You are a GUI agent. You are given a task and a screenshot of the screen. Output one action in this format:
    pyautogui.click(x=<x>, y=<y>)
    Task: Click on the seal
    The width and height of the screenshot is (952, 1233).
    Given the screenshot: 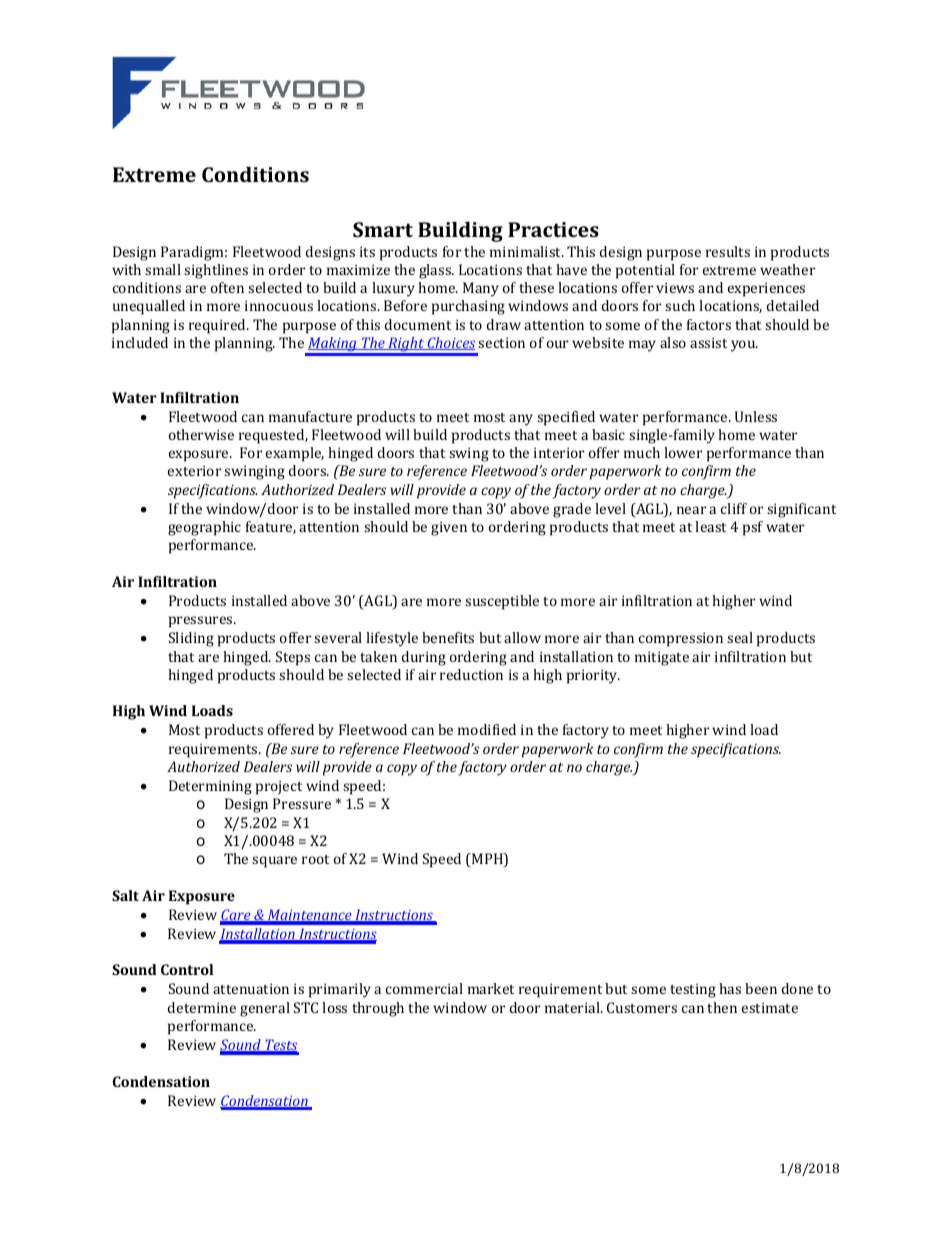 What is the action you would take?
    pyautogui.click(x=740, y=637)
